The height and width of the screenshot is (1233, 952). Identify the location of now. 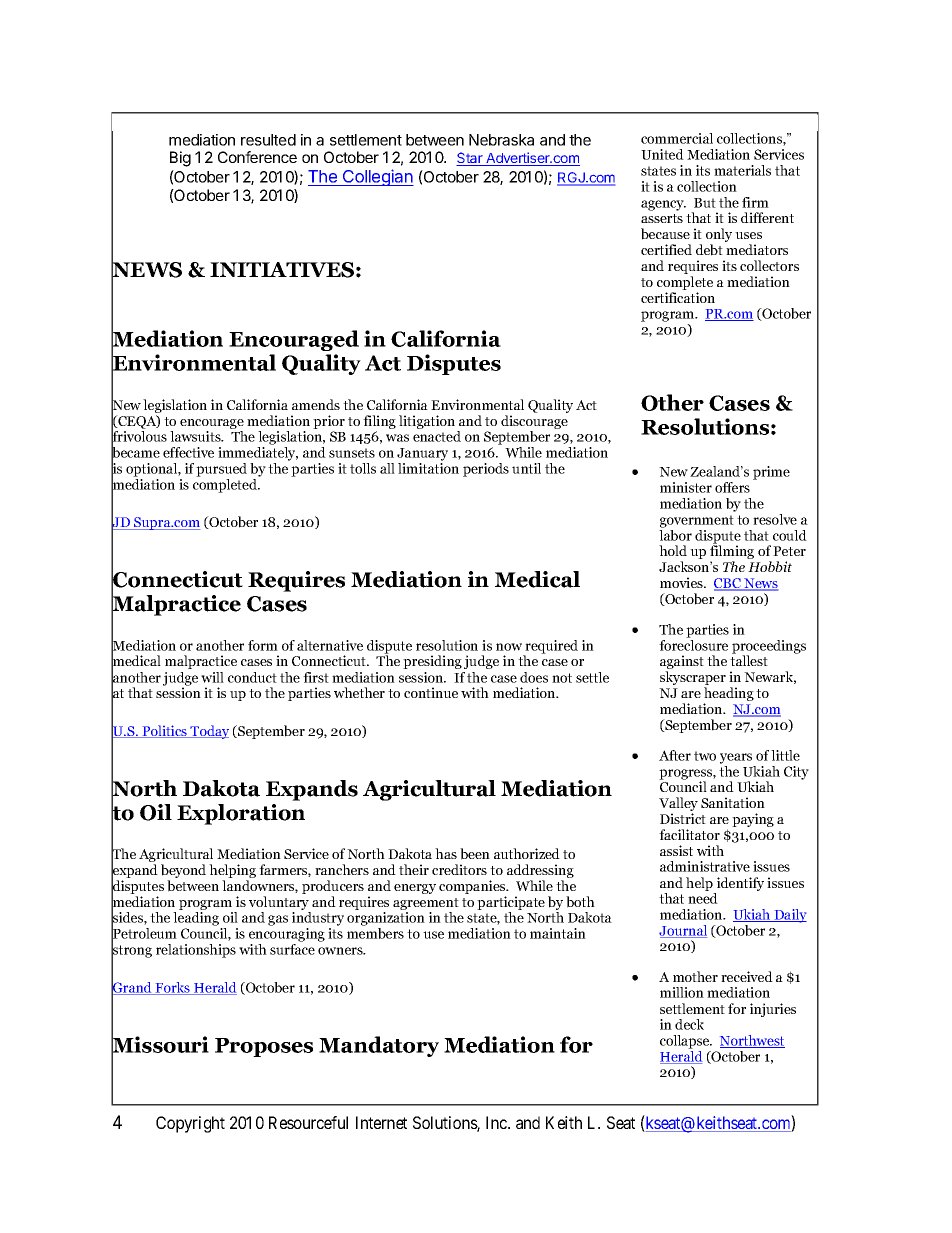
(509, 647).
